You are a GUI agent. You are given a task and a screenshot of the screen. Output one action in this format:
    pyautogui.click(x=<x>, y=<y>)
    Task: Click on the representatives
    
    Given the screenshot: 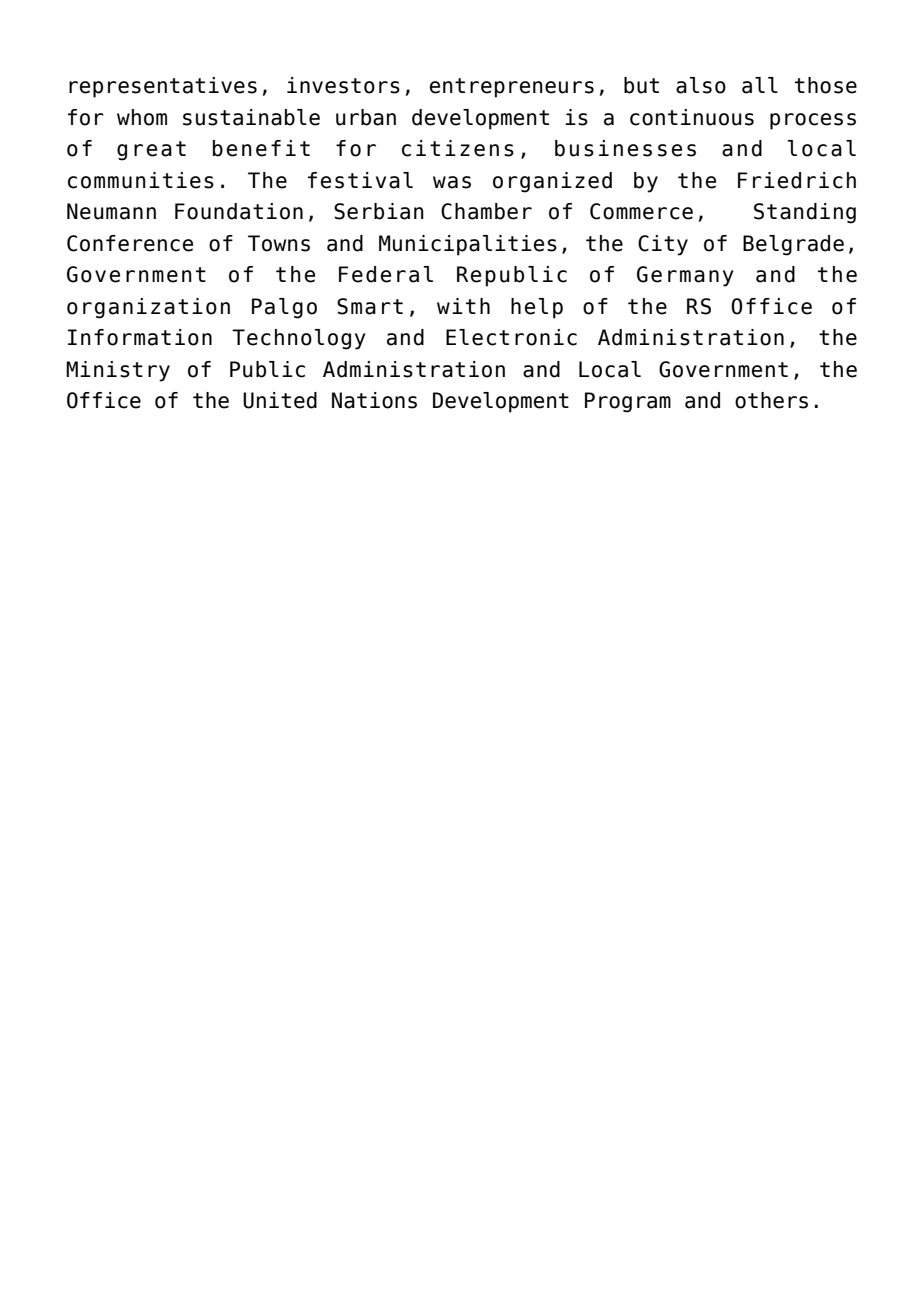 What is the action you would take?
    pyautogui.click(x=163, y=87)
